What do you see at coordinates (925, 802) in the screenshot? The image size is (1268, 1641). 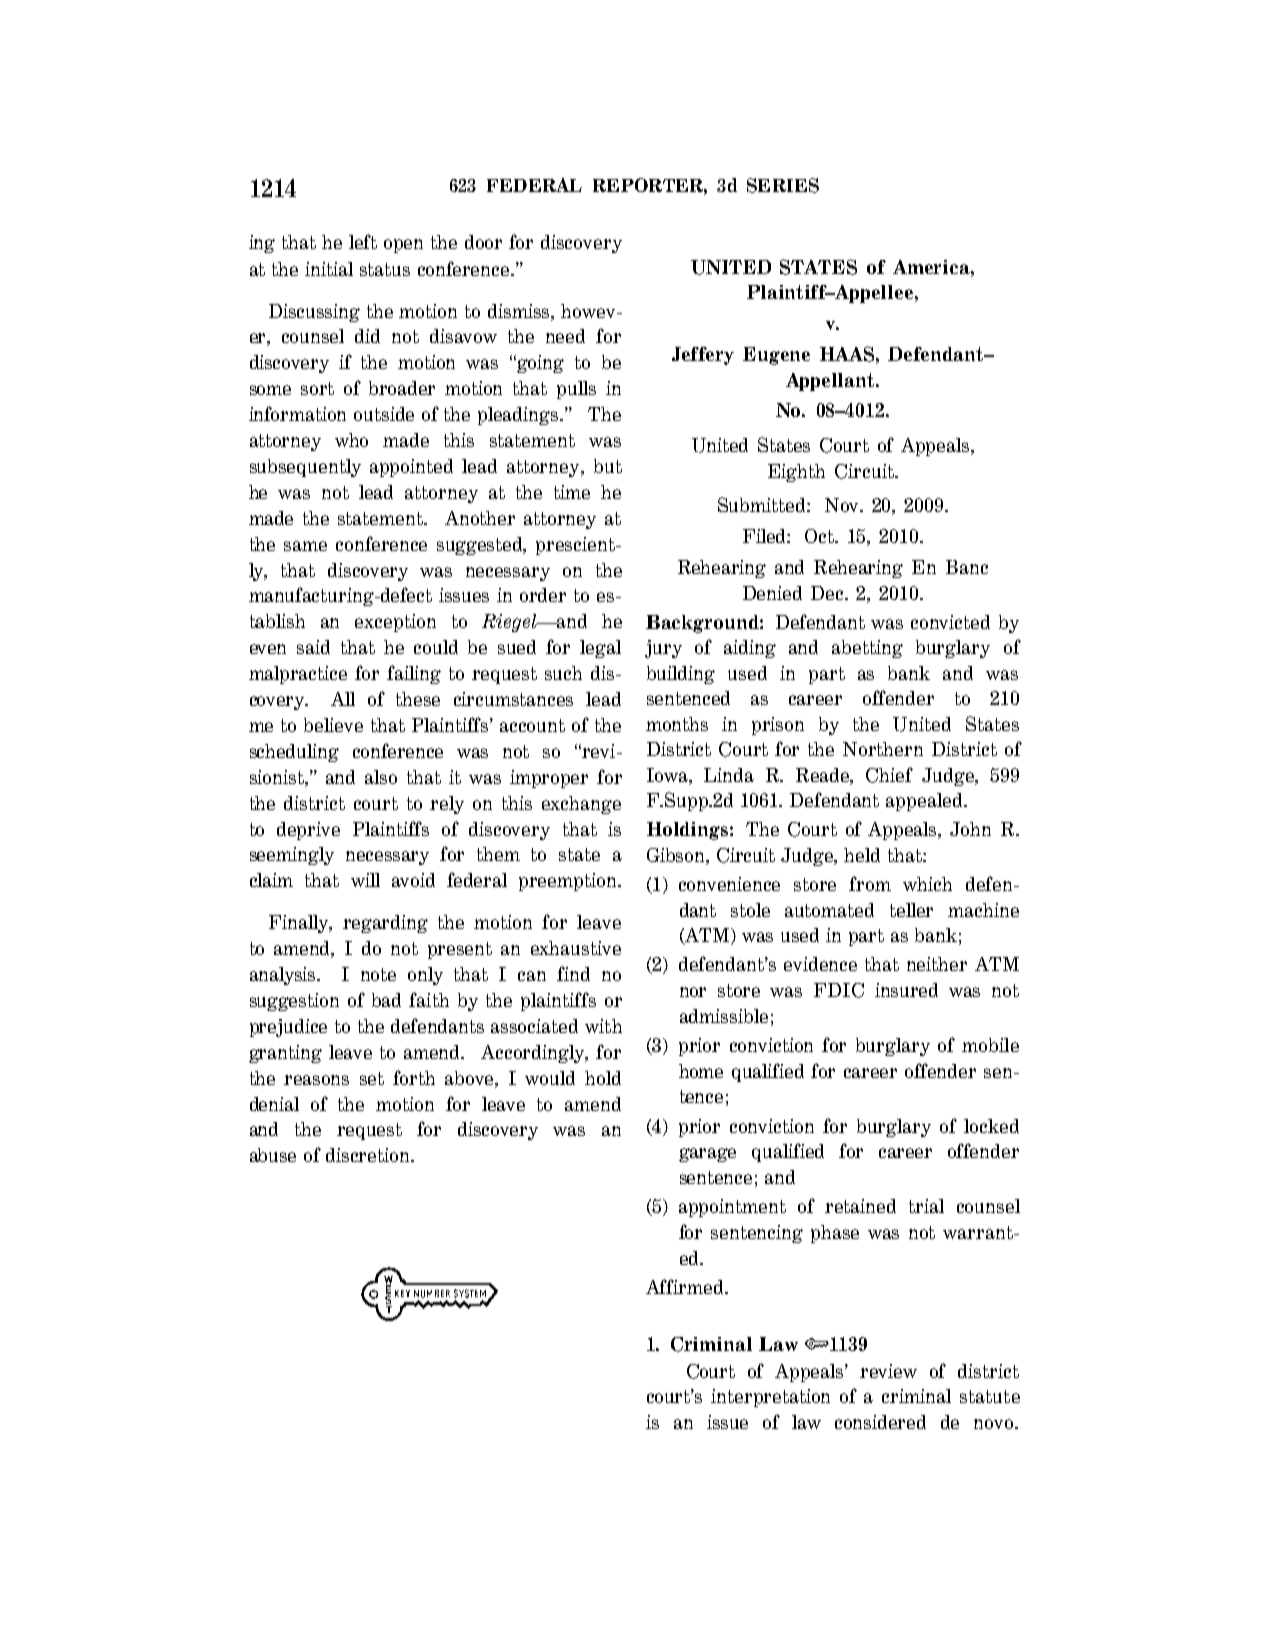 I see `appealed` at bounding box center [925, 802].
